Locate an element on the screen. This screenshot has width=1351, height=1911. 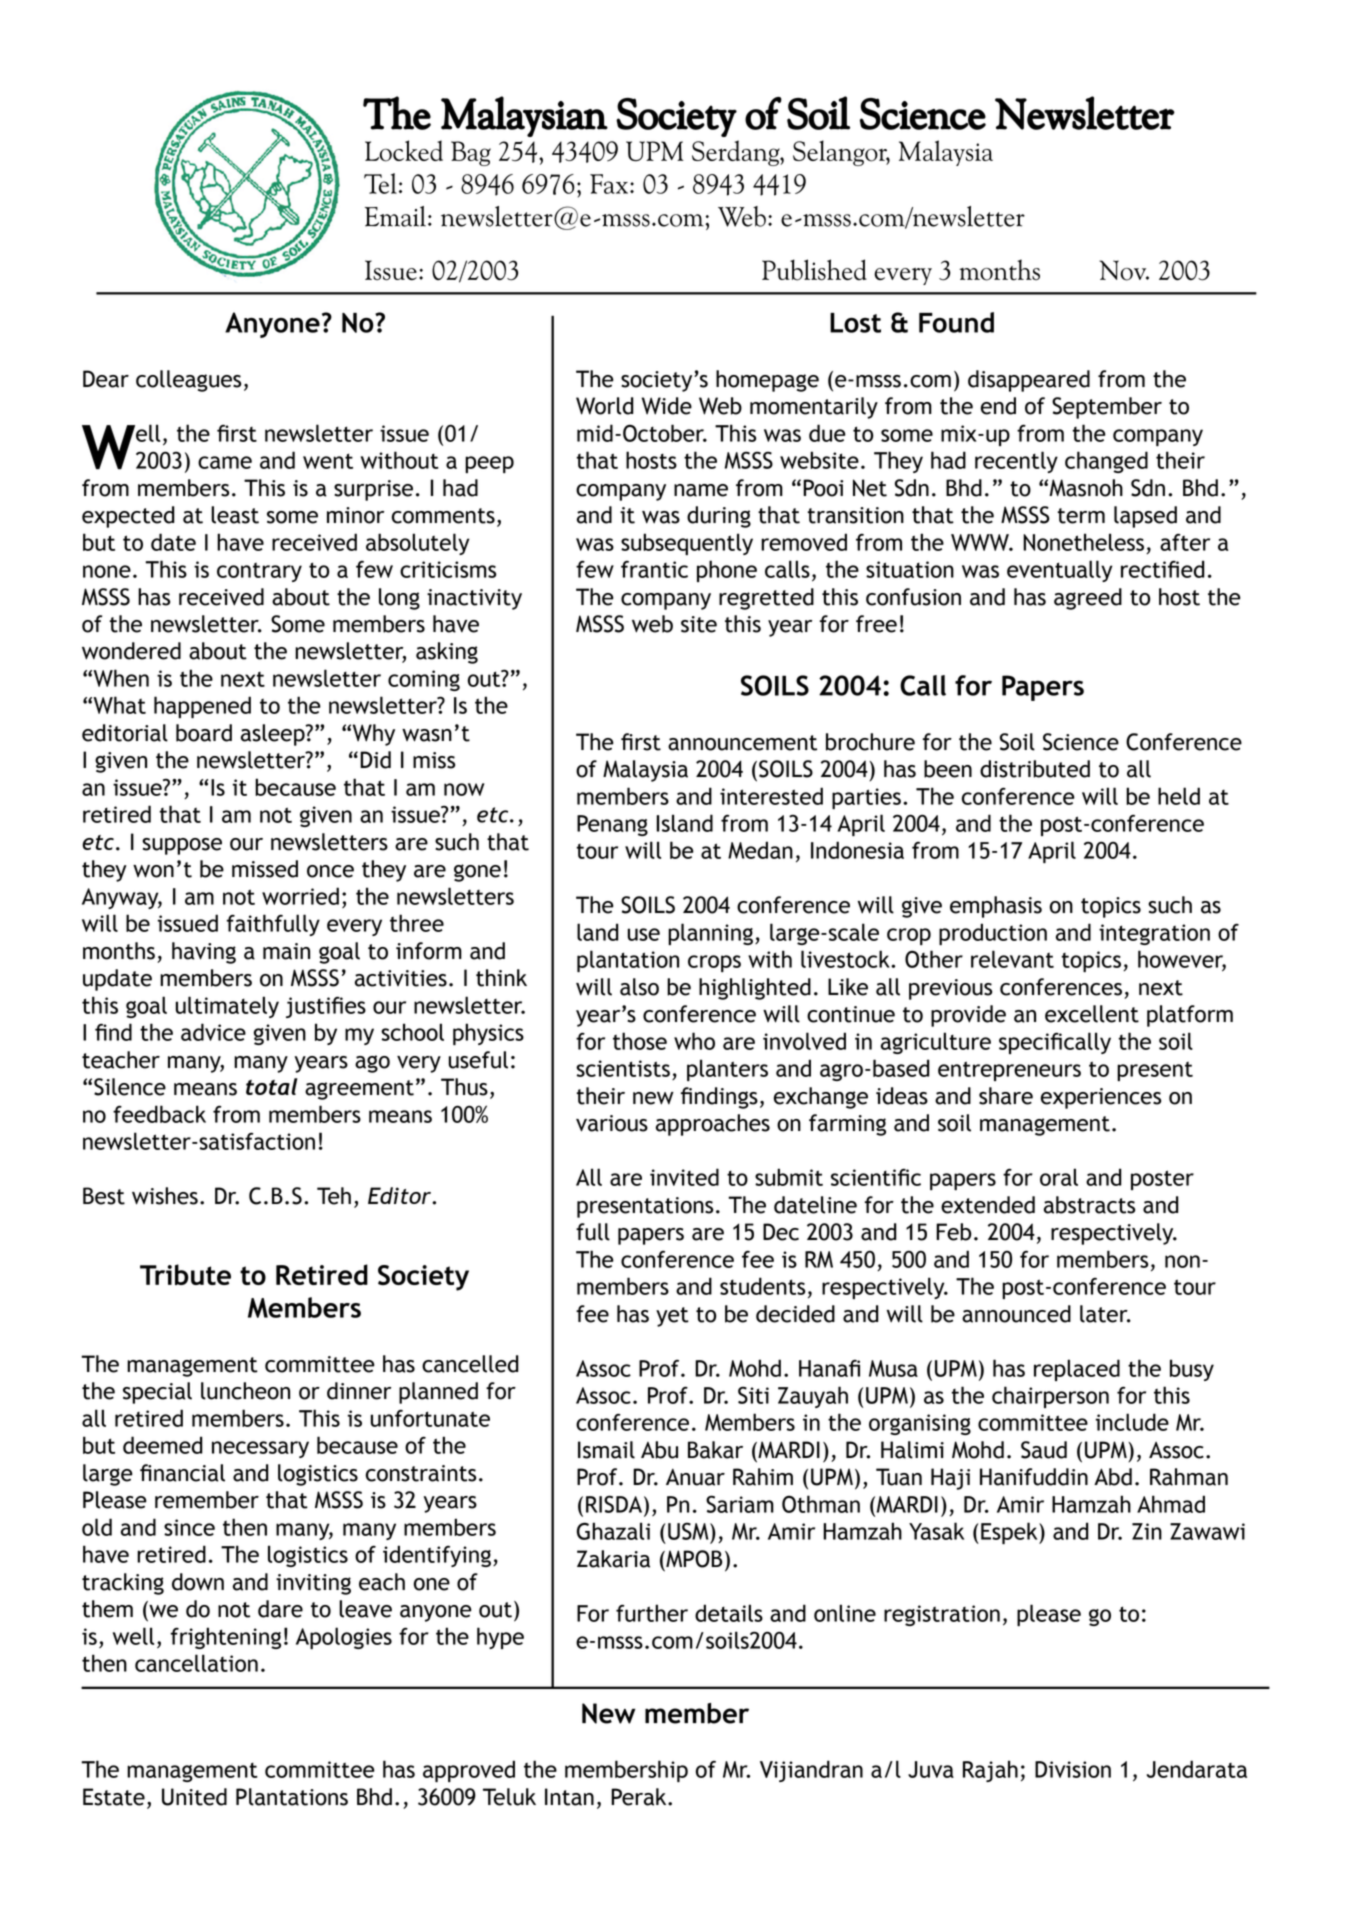
Fax is located at coordinates (610, 184).
